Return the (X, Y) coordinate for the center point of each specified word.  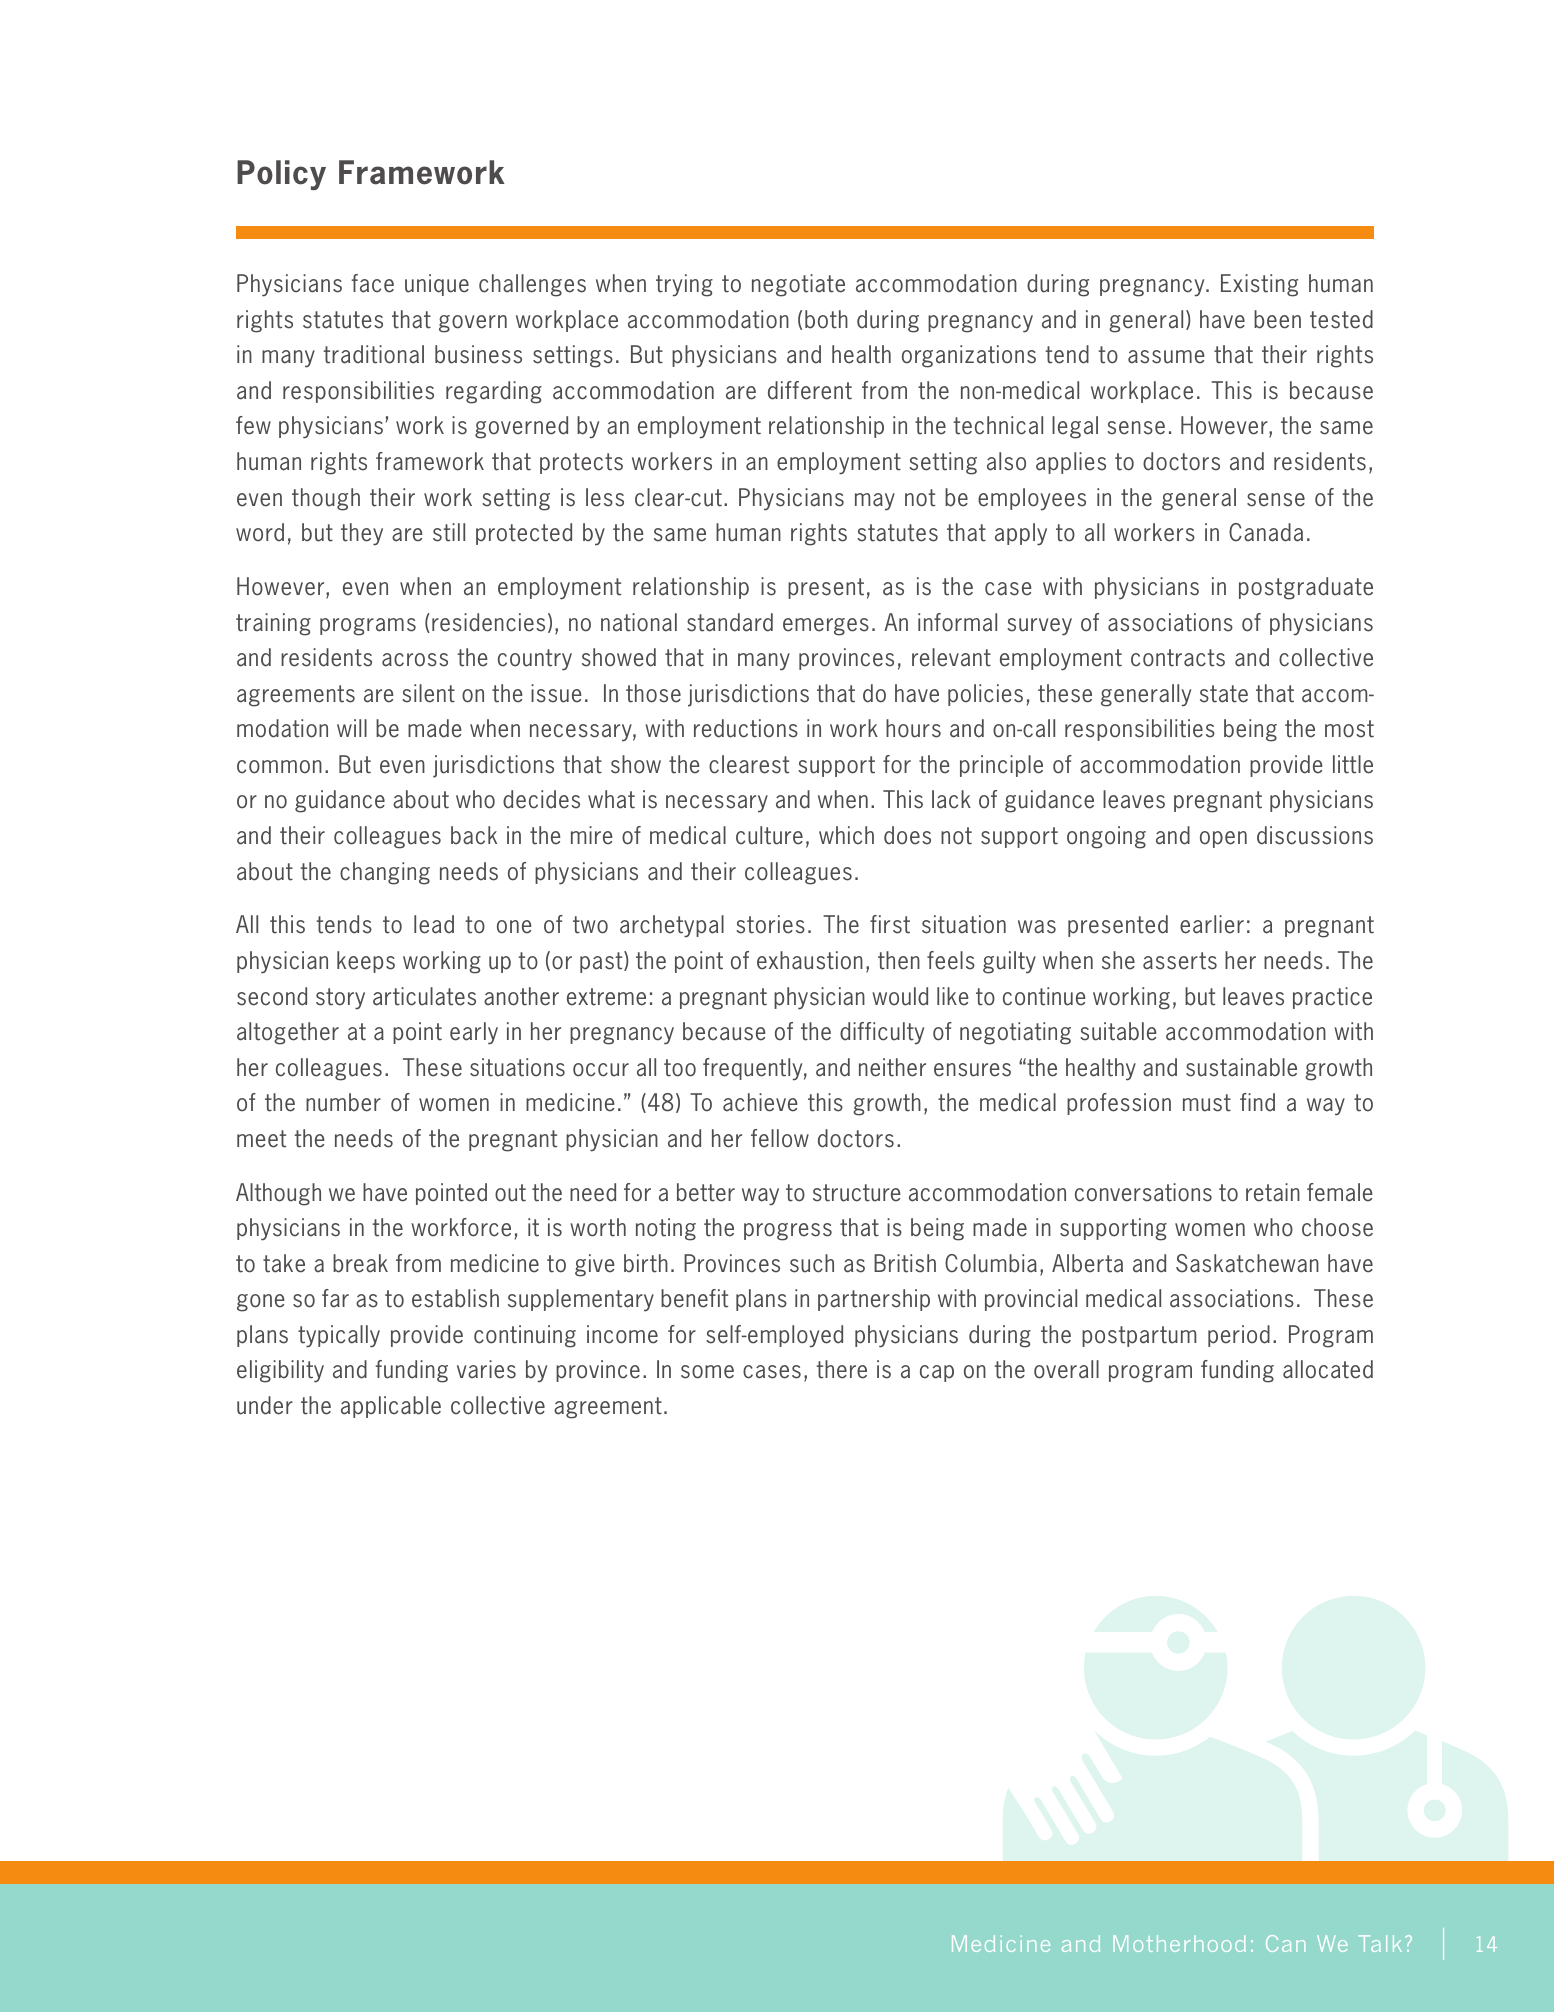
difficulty (882, 1033)
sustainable (1241, 1067)
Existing (1259, 285)
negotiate (798, 285)
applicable (391, 1407)
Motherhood (1179, 1943)
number (343, 1102)
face (372, 283)
